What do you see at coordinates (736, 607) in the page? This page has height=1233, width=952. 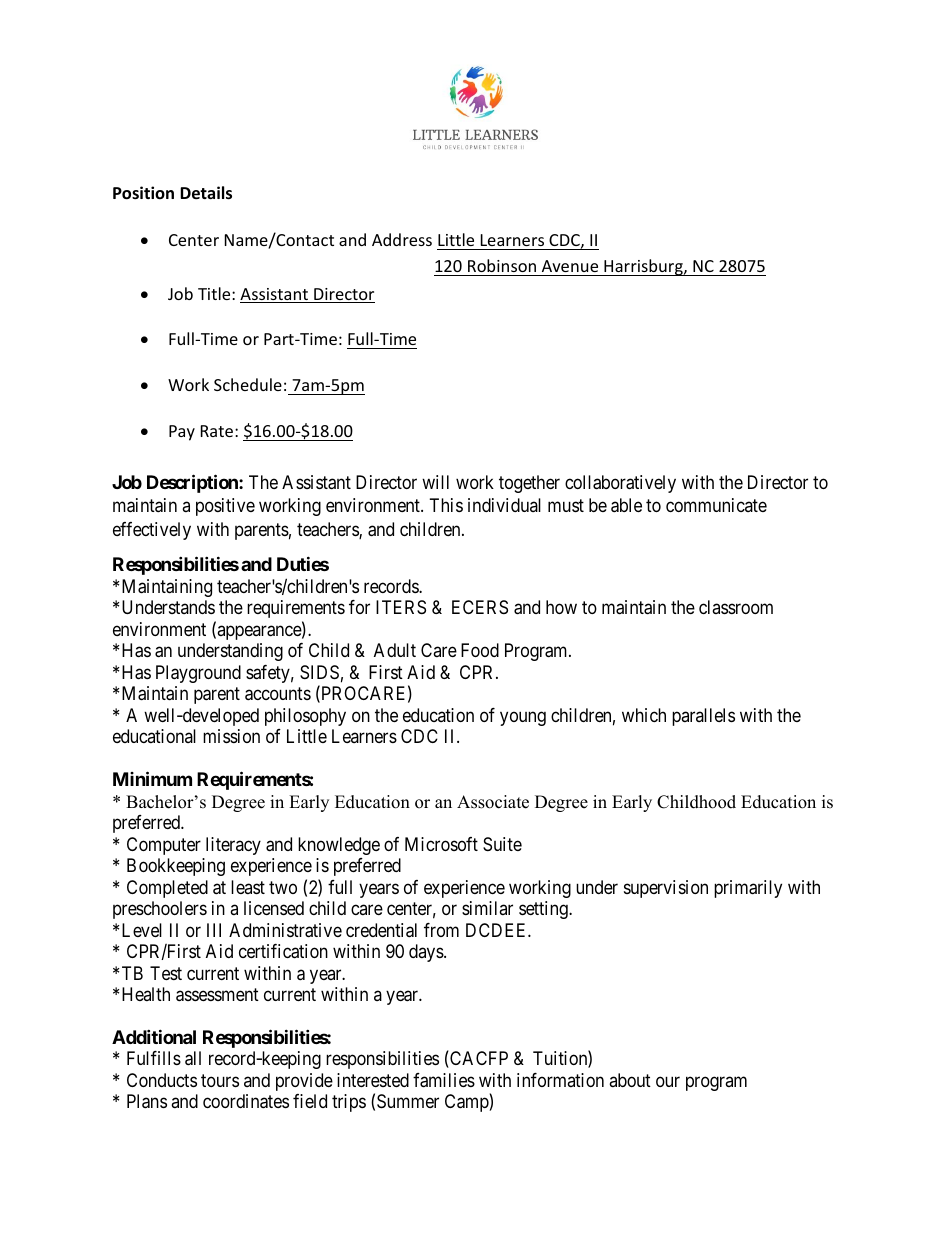 I see `classroom` at bounding box center [736, 607].
